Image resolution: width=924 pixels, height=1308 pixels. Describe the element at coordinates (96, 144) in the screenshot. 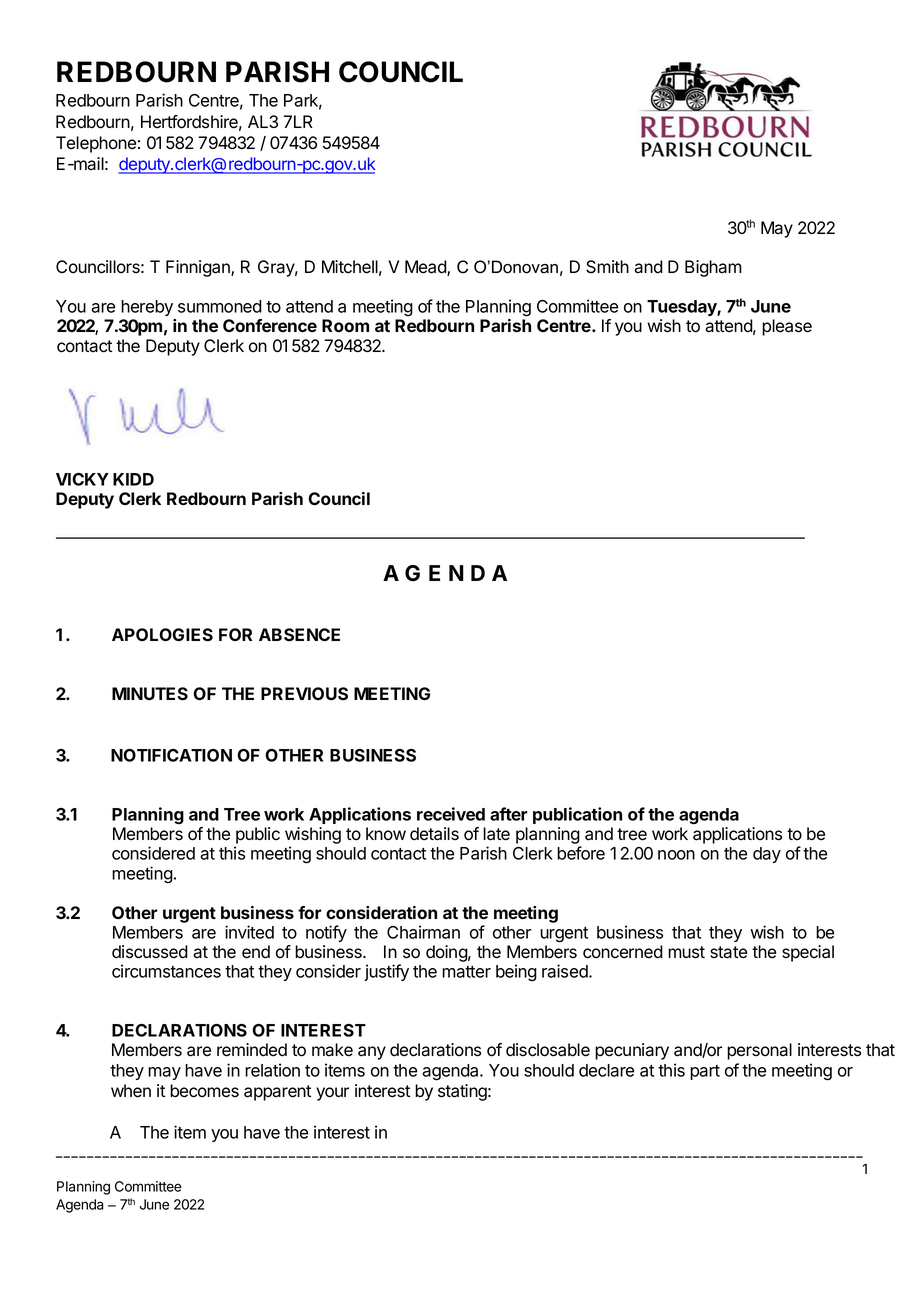

I see `Telephone` at that location.
